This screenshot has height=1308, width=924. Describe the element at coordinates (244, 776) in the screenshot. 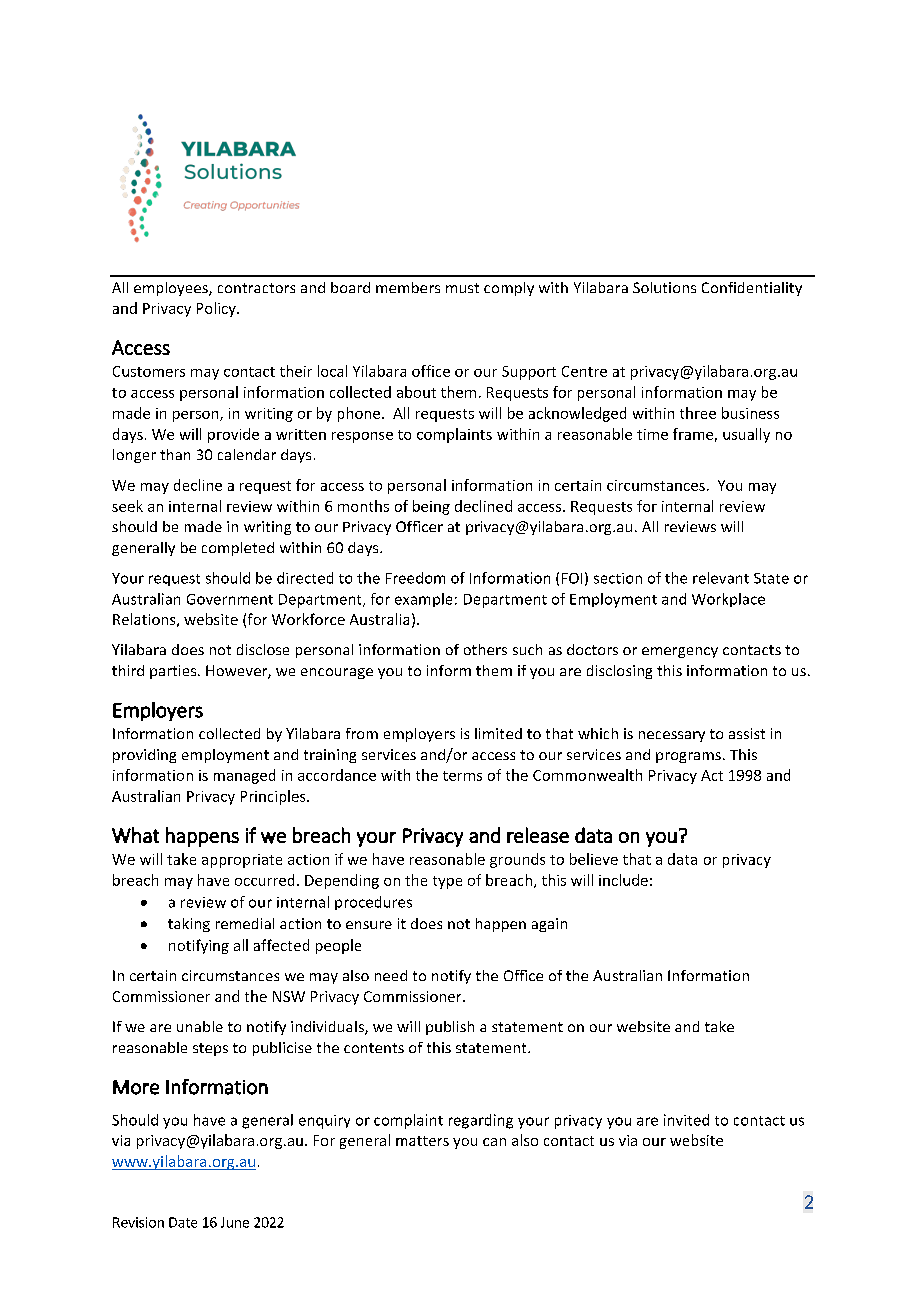

I see `managed` at that location.
